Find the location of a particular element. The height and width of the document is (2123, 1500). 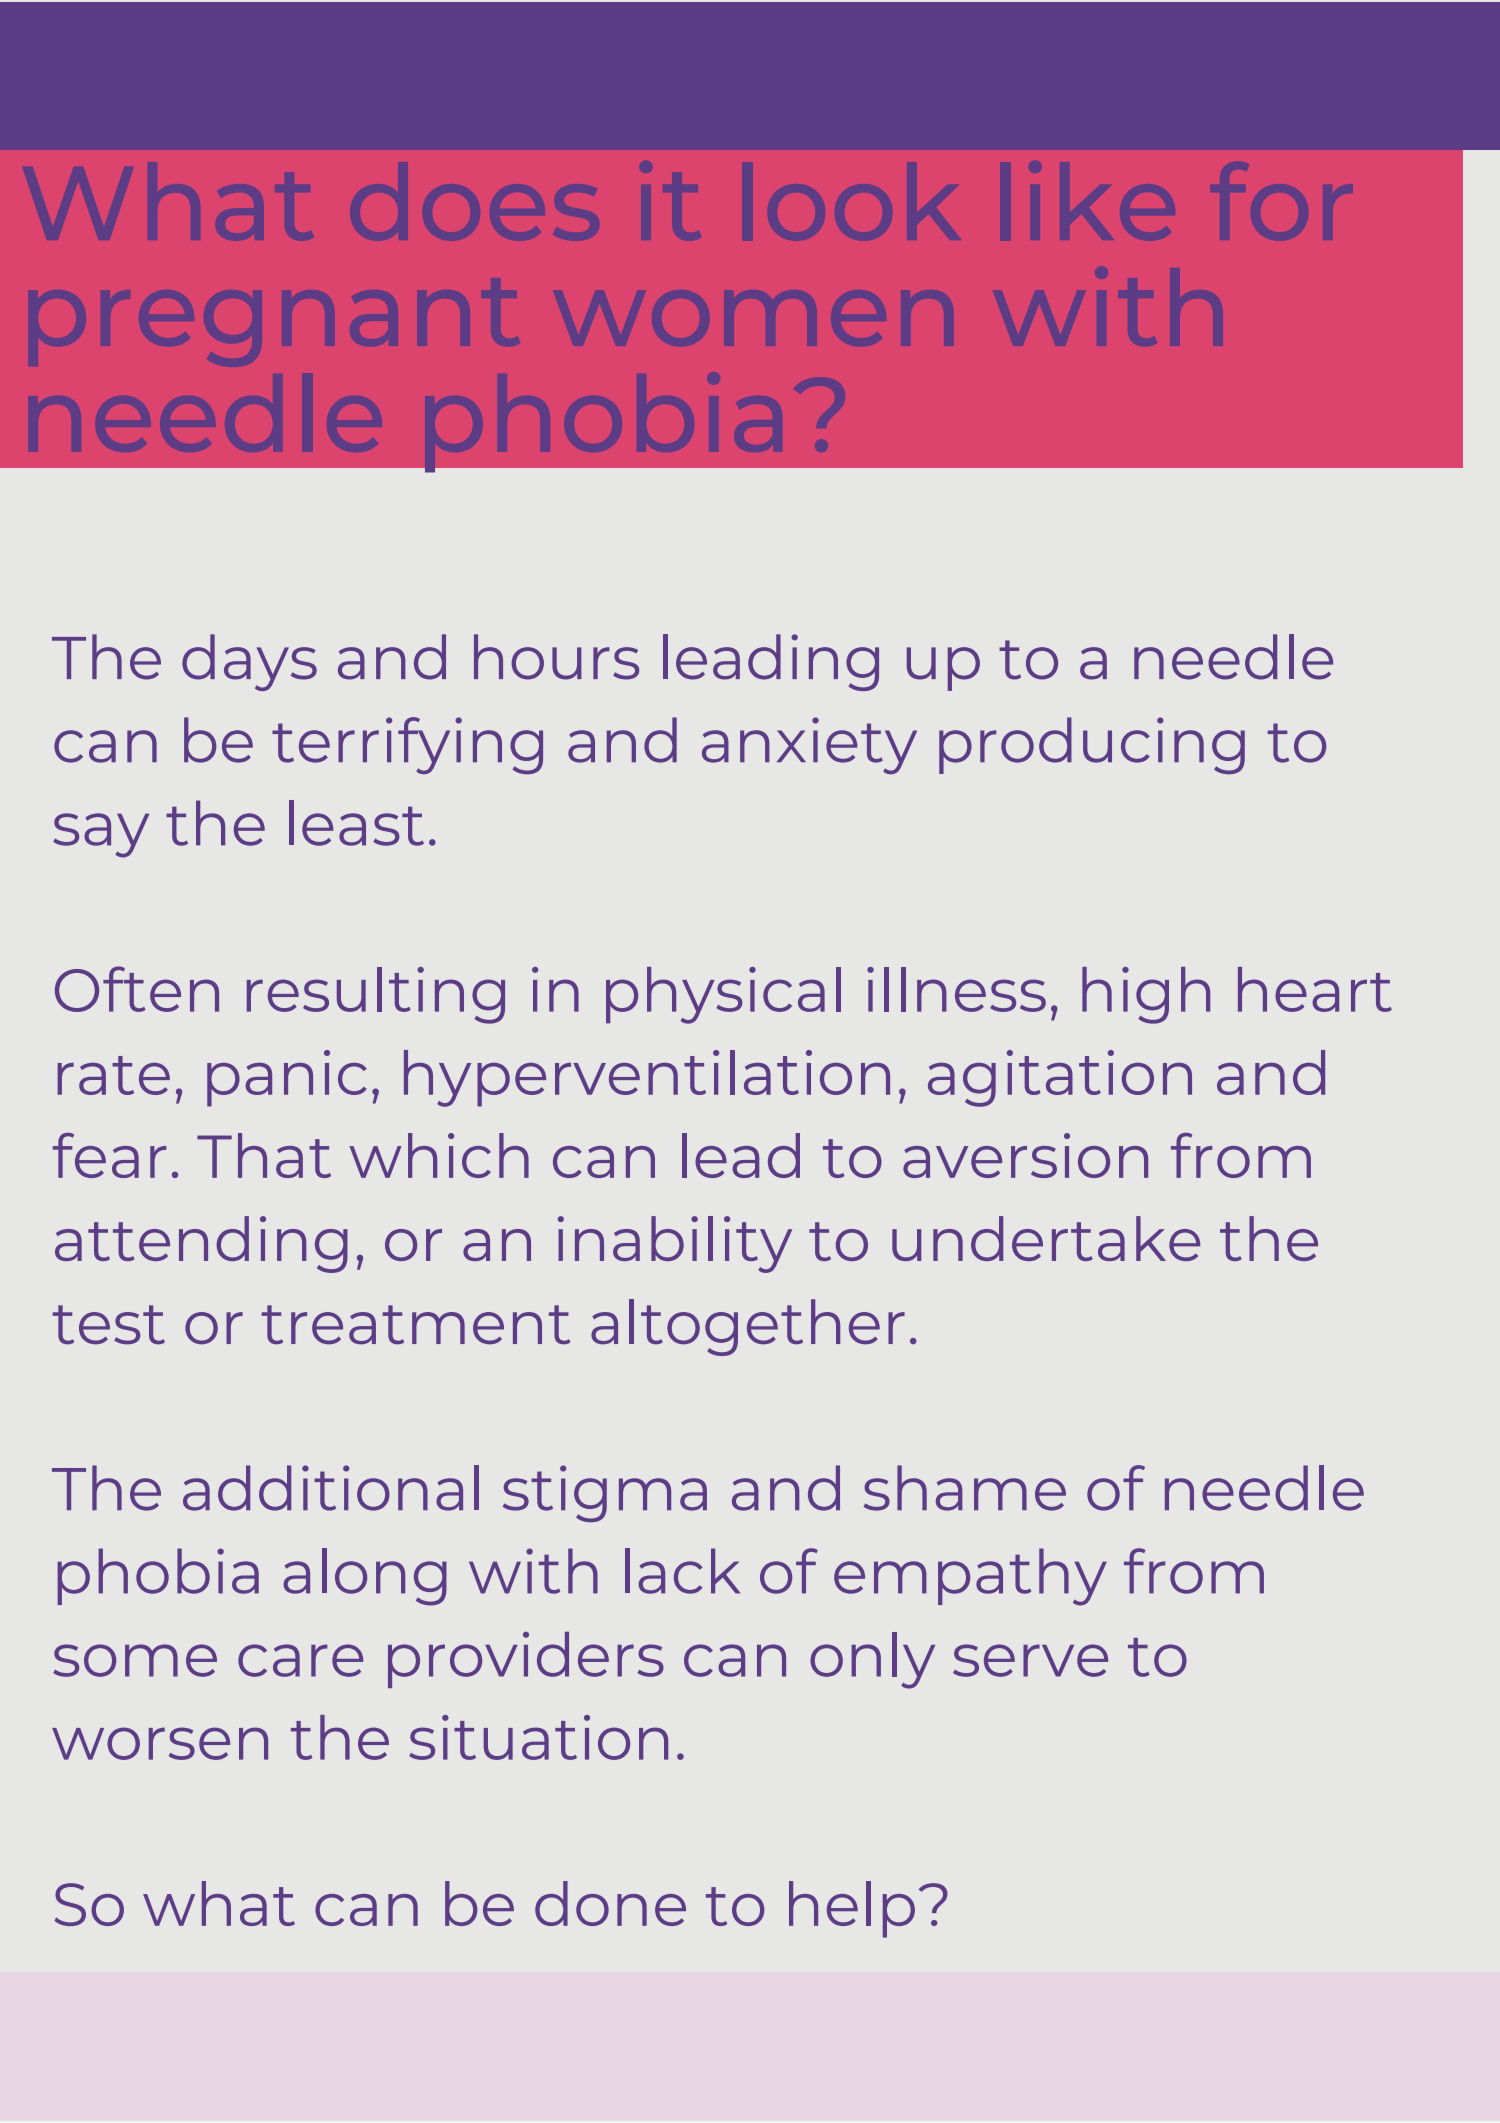

undertake is located at coordinates (1046, 1238).
